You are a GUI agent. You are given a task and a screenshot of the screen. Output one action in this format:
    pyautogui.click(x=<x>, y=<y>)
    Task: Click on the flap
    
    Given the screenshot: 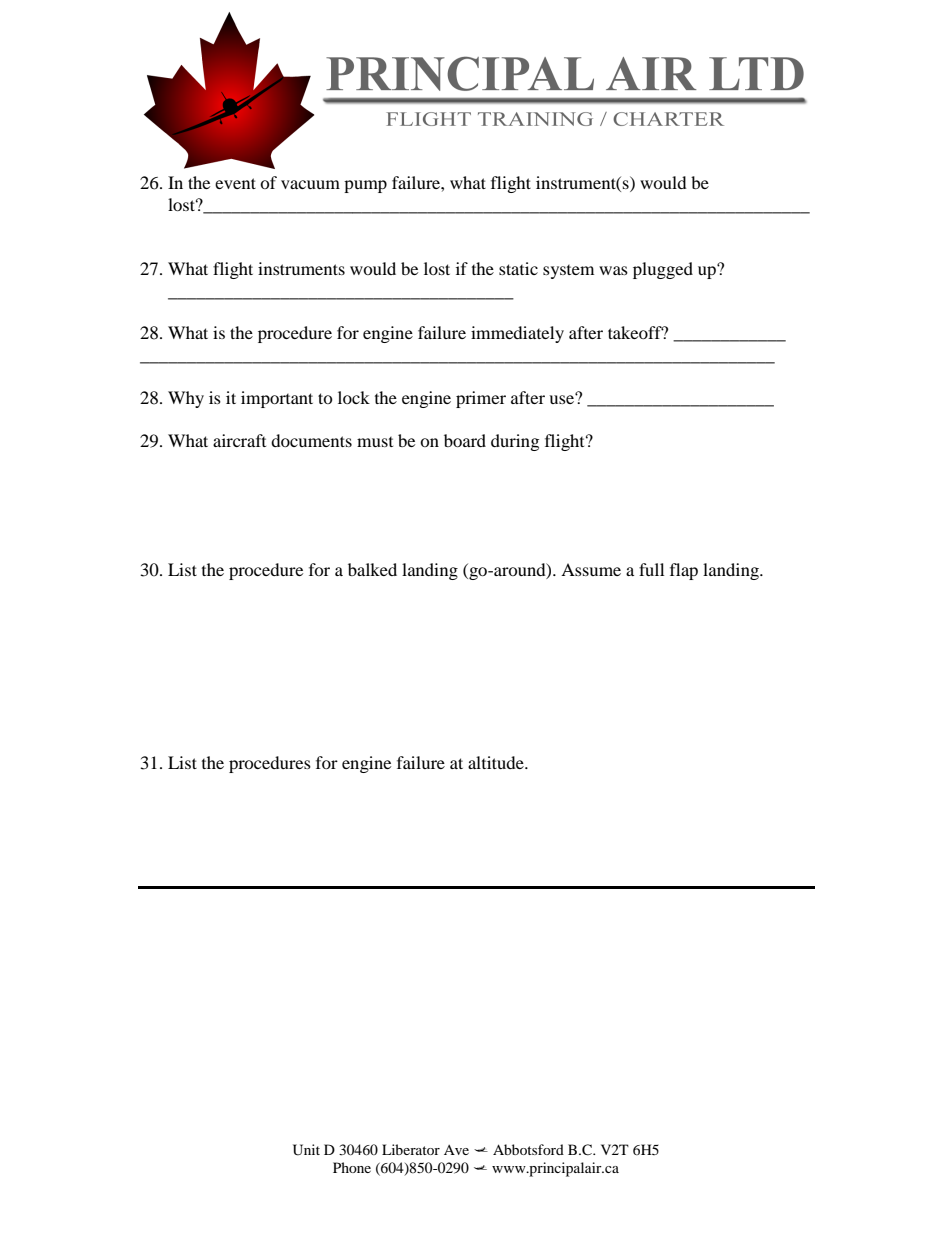 What is the action you would take?
    pyautogui.click(x=684, y=571)
